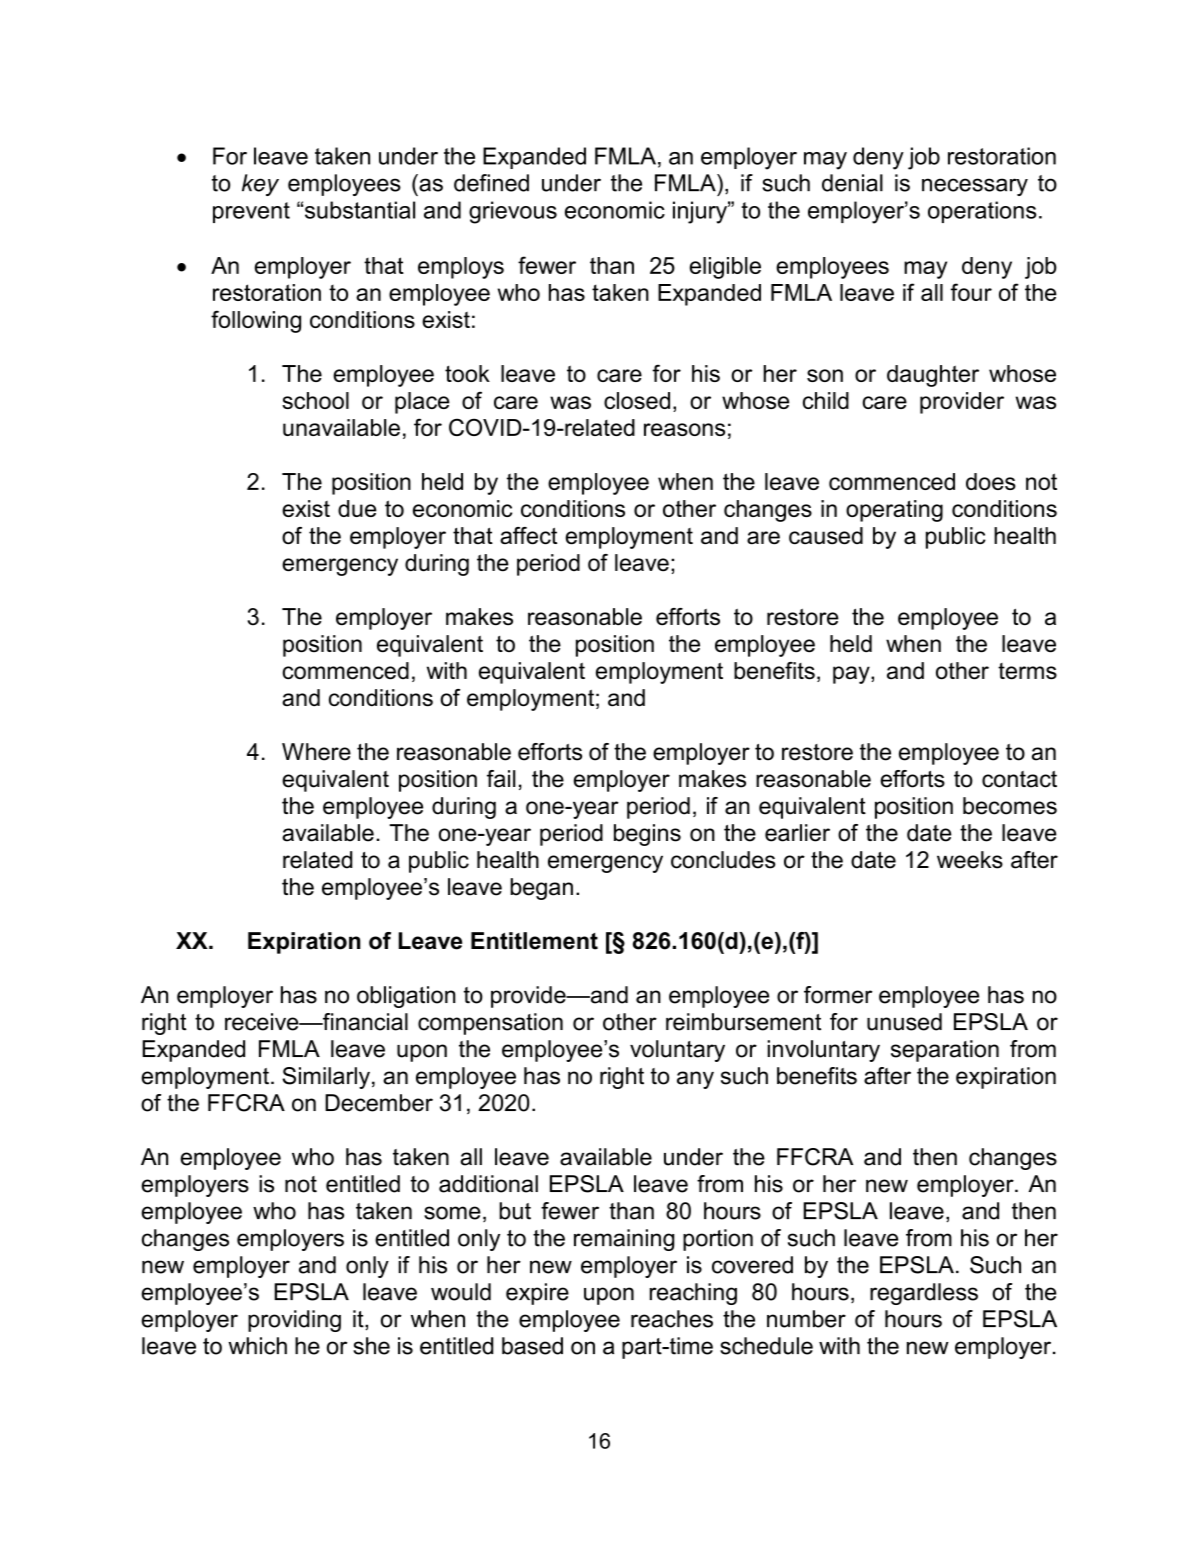 This screenshot has height=1550, width=1198. Describe the element at coordinates (357, 508) in the screenshot. I see `due` at that location.
